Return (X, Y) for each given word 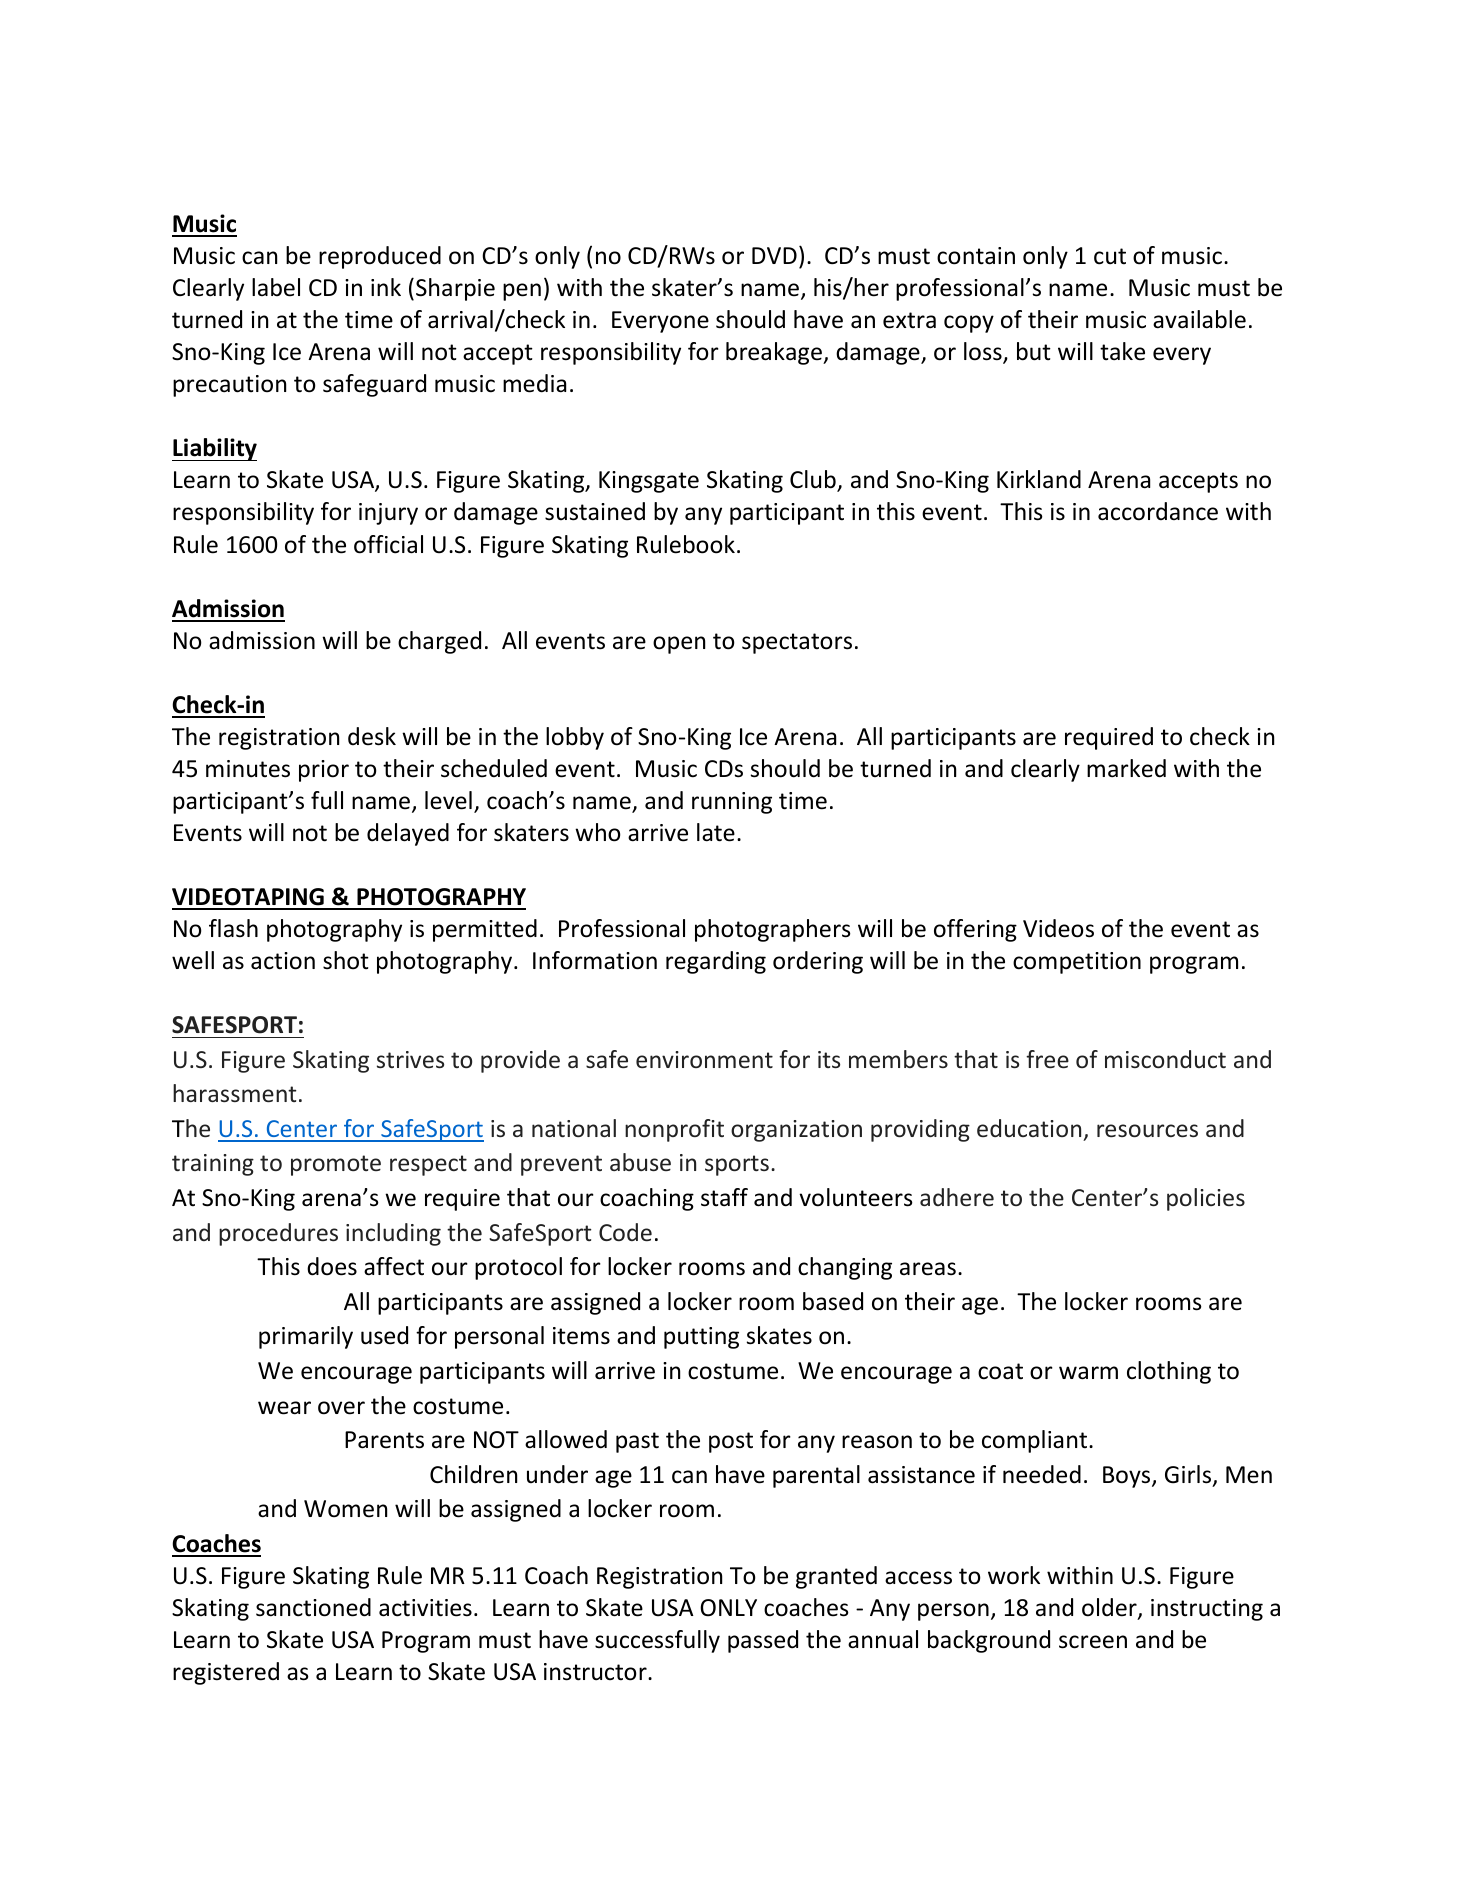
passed (763, 1641)
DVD (774, 255)
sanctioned (313, 1607)
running (732, 803)
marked (1126, 768)
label (276, 287)
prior (324, 771)
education (1029, 1128)
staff (724, 1197)
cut (1110, 256)
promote (336, 1165)
